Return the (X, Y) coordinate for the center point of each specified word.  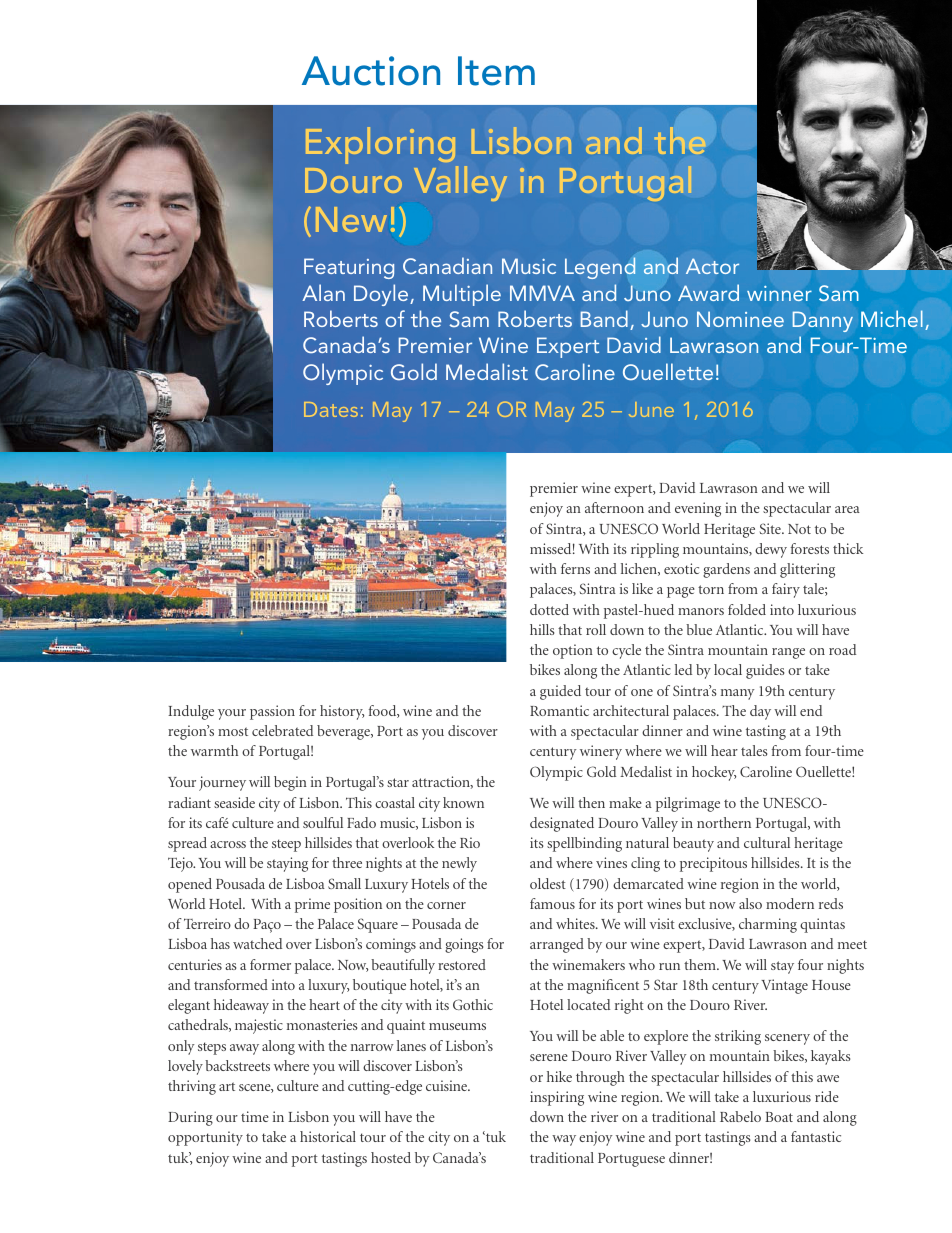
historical (328, 1136)
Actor (712, 266)
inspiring (557, 1098)
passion (272, 712)
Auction (371, 71)
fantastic (816, 1136)
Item (496, 71)
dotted (549, 609)
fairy (786, 590)
